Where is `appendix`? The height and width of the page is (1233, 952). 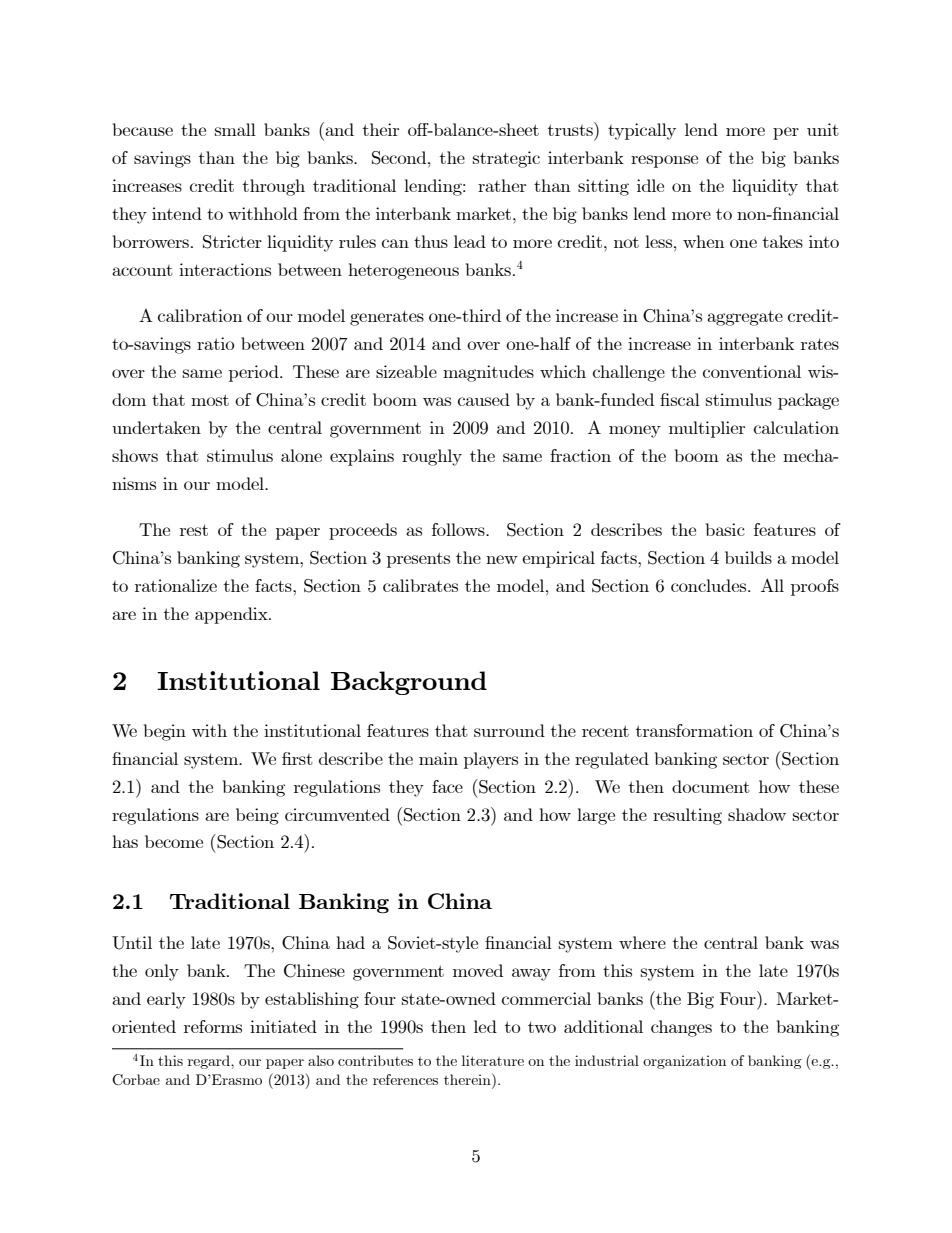 appendix is located at coordinates (232, 615).
